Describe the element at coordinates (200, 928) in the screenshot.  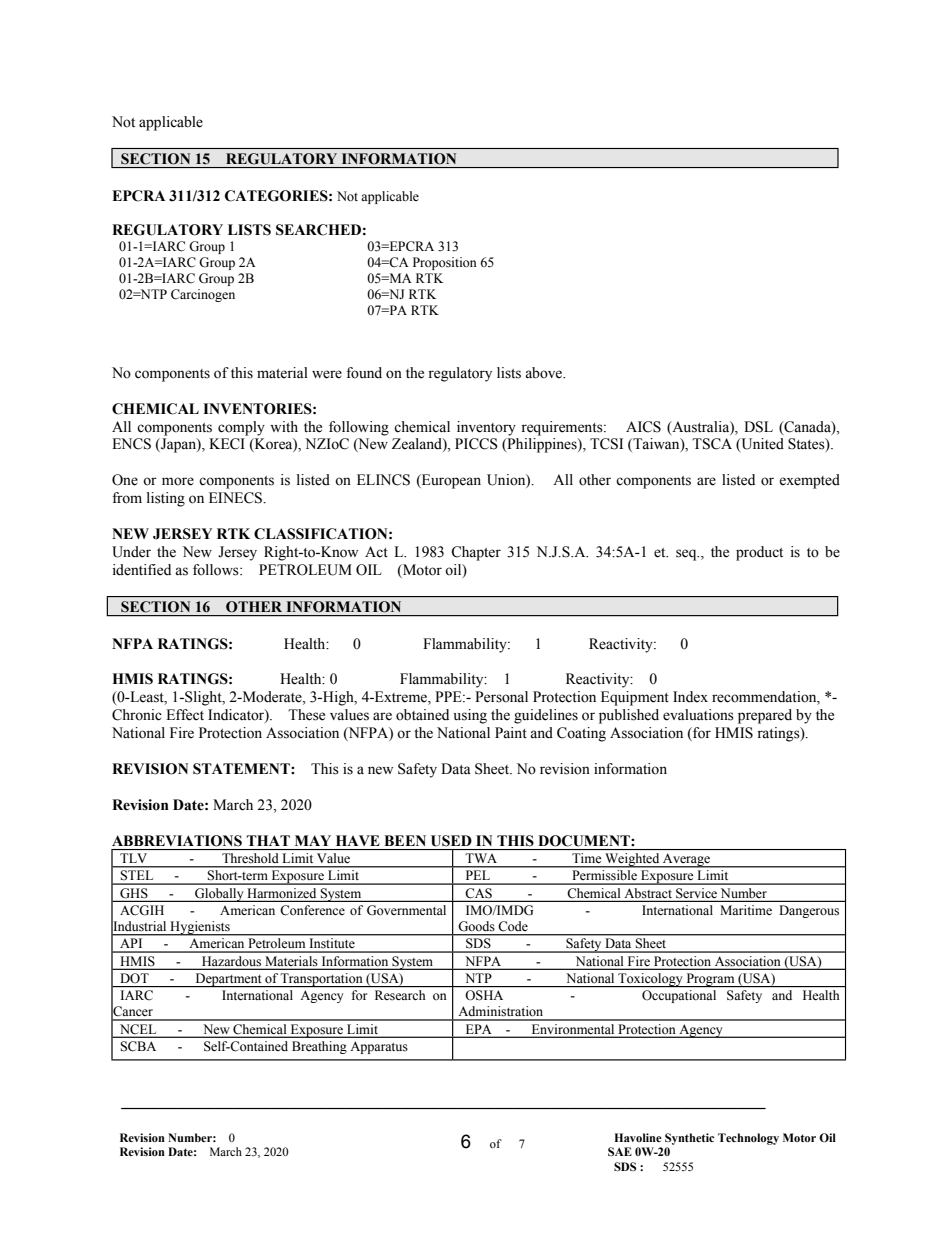
I see `Hygienists` at that location.
